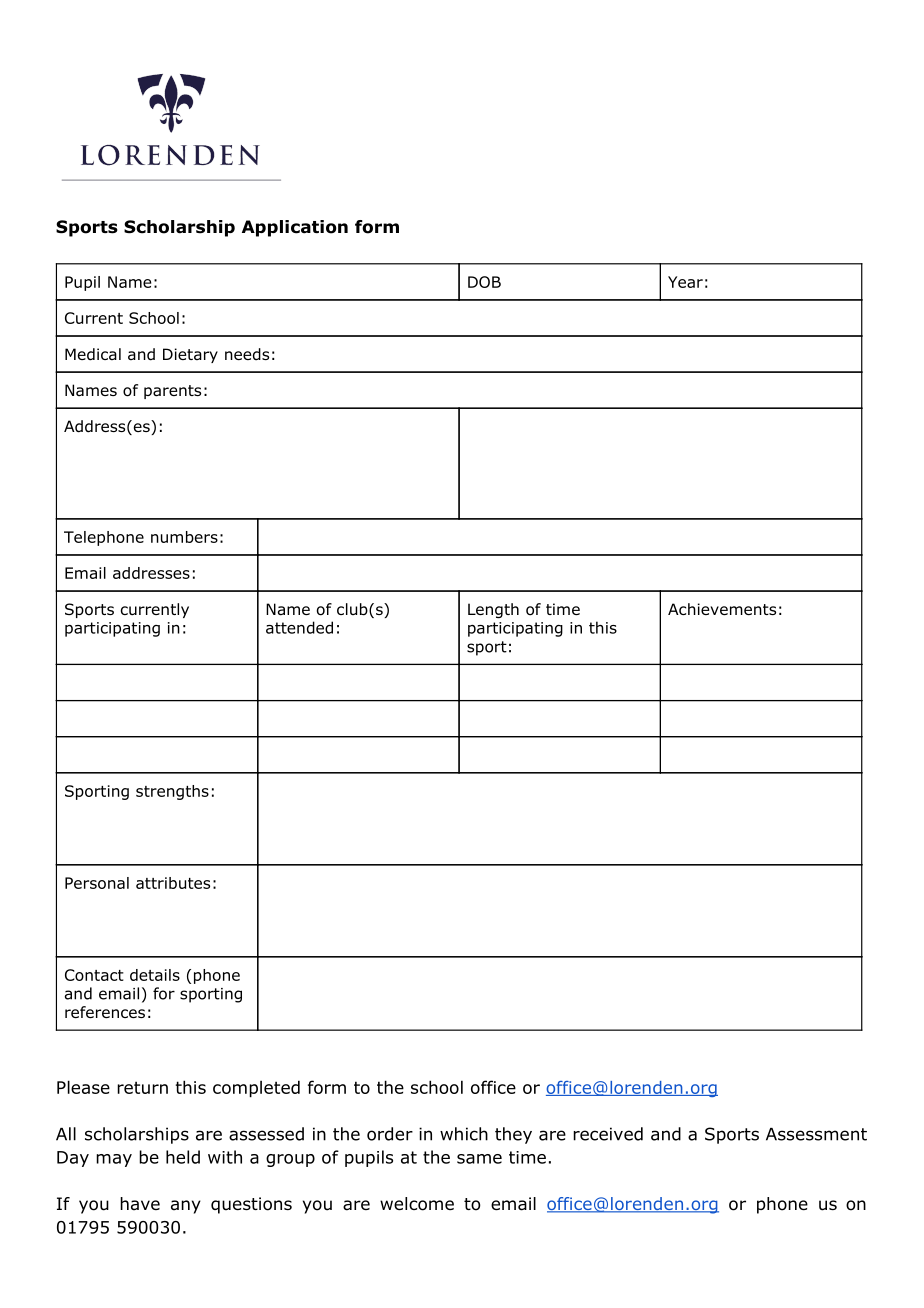 The height and width of the screenshot is (1308, 924). I want to click on Achievements, so click(722, 609).
